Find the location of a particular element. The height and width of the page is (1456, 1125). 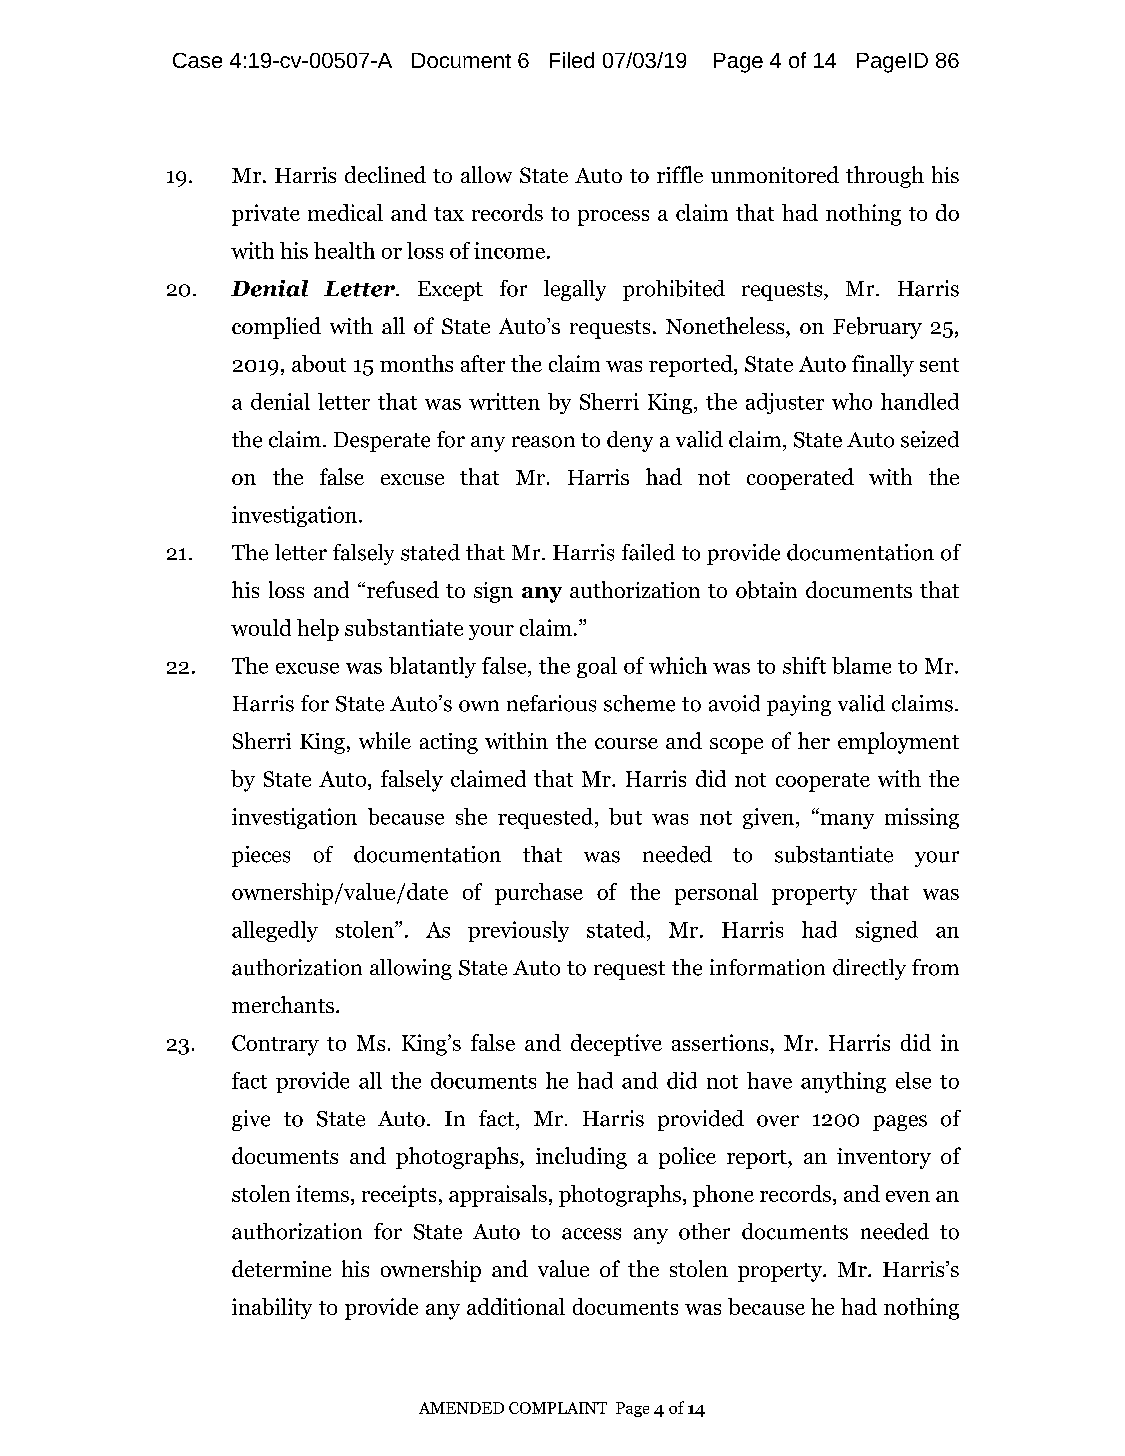

COMPLAINT is located at coordinates (558, 1408).
